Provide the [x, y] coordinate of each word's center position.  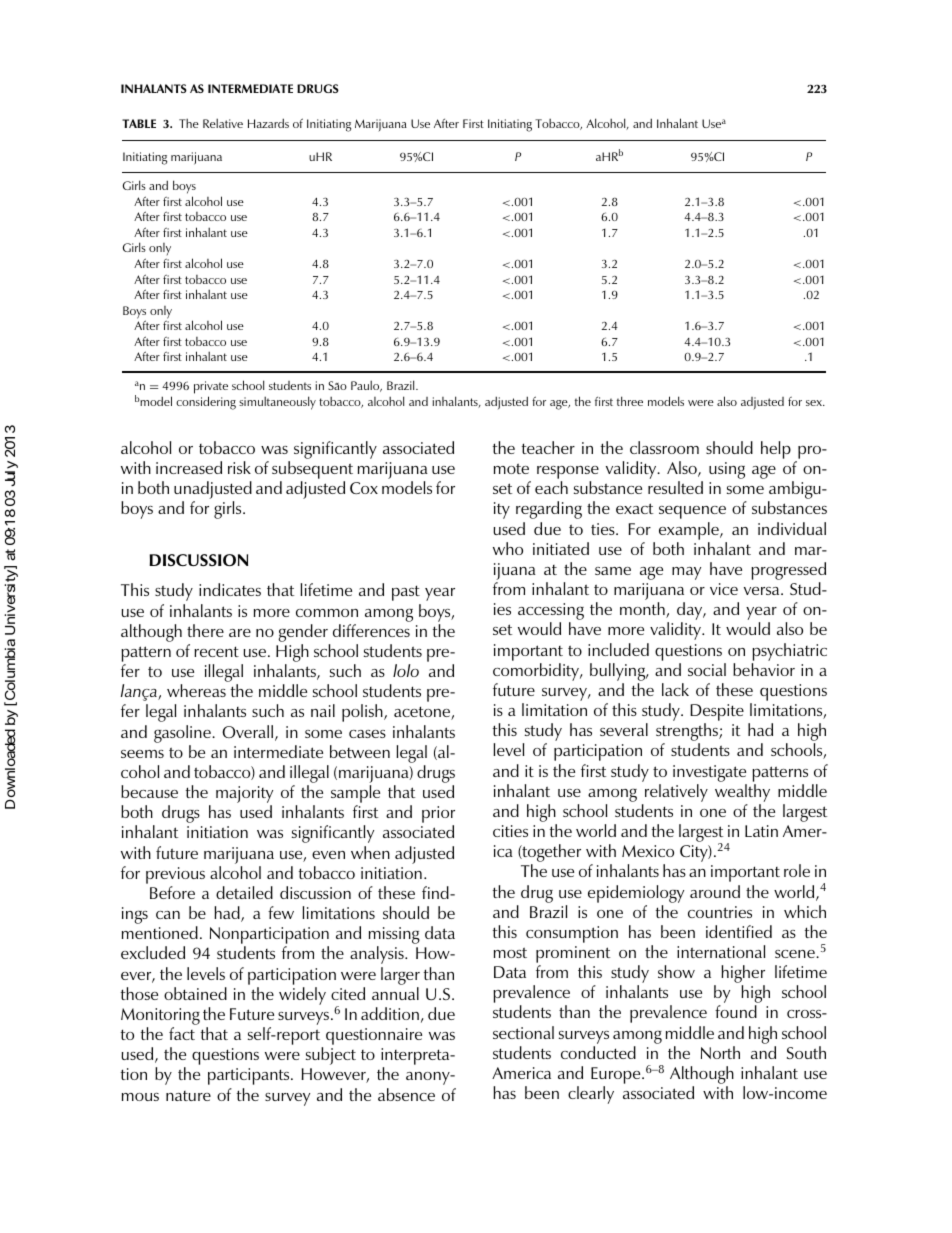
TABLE [139, 123]
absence [406, 1094]
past [406, 593]
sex [815, 403]
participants [250, 1076]
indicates [230, 589]
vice [724, 589]
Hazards [268, 123]
